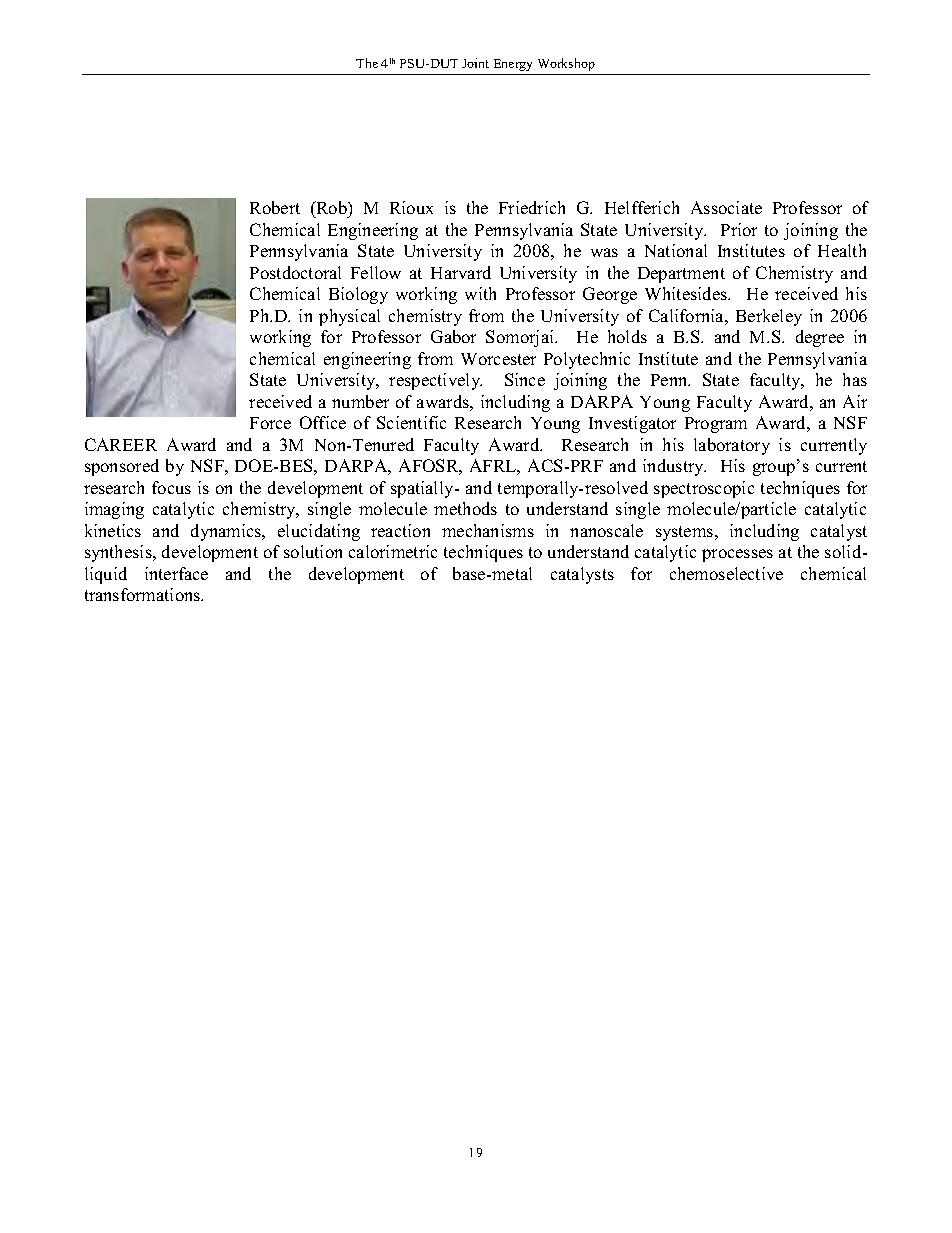 Image resolution: width=952 pixels, height=1233 pixels. Describe the element at coordinates (171, 487) in the document. I see `focus` at that location.
